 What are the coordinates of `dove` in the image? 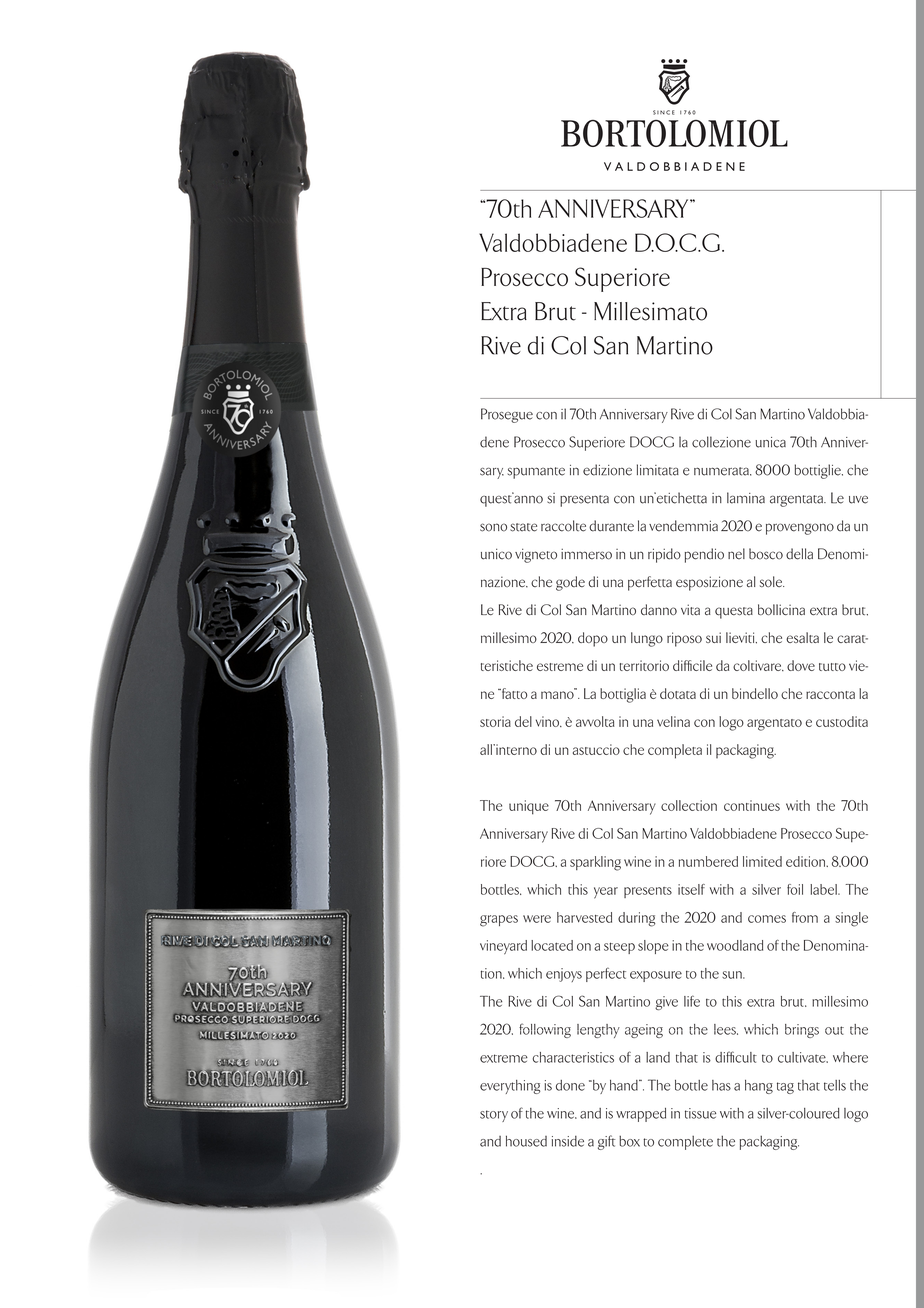 It's located at (801, 665).
